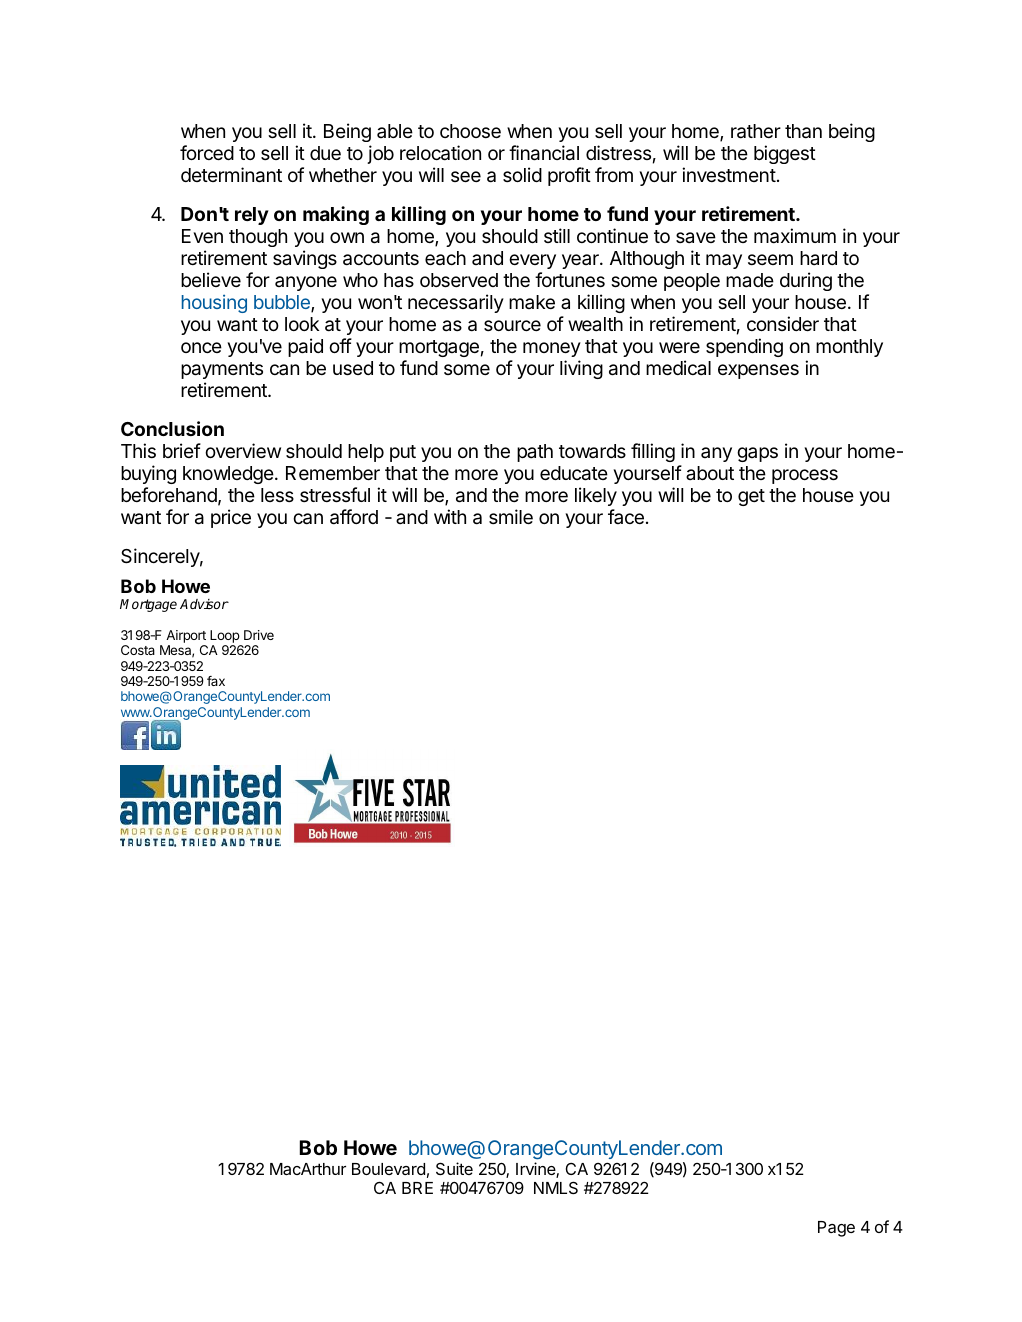  What do you see at coordinates (222, 370) in the screenshot?
I see `payments` at bounding box center [222, 370].
